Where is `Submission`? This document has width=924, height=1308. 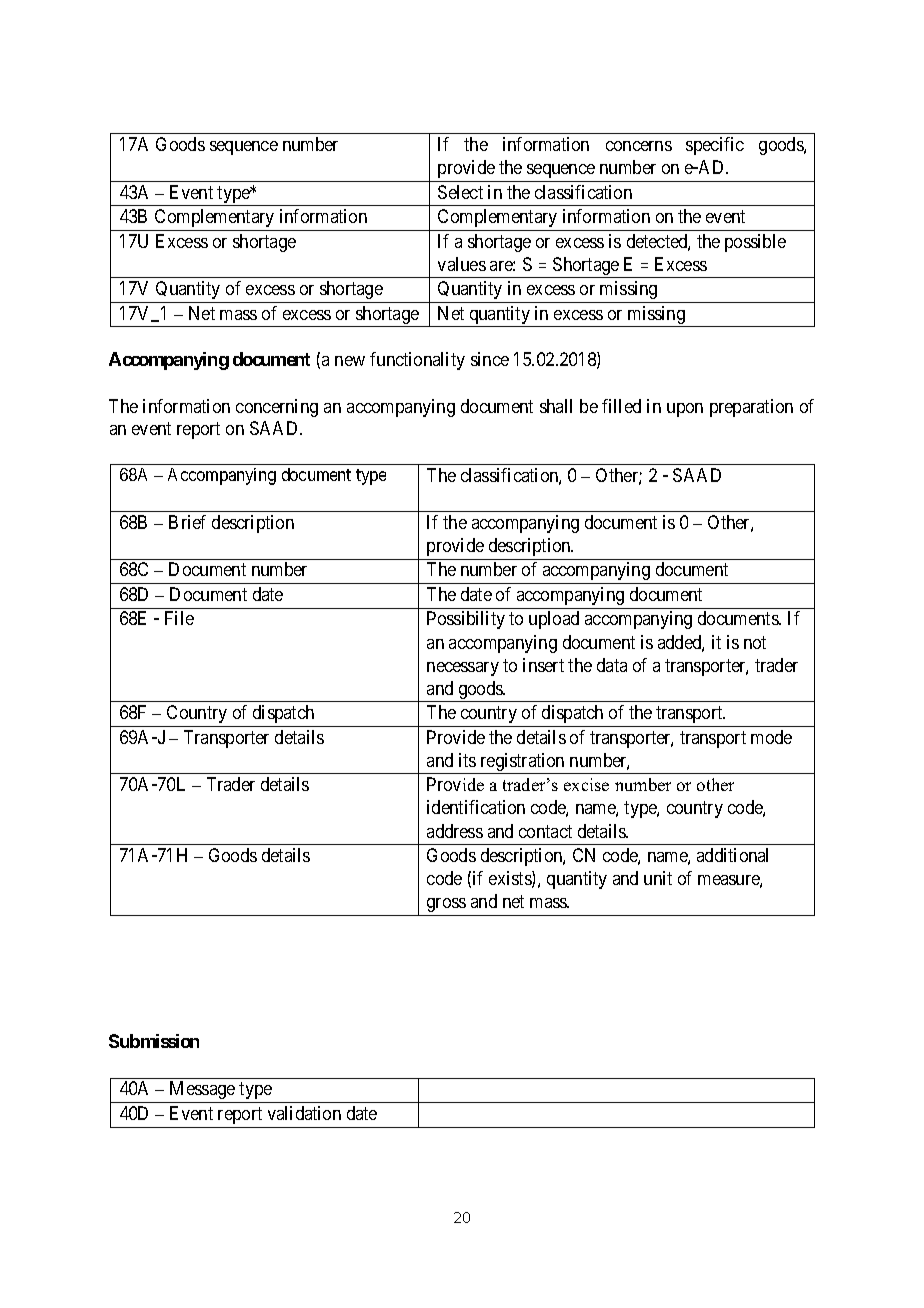
Submission is located at coordinates (154, 1041).
